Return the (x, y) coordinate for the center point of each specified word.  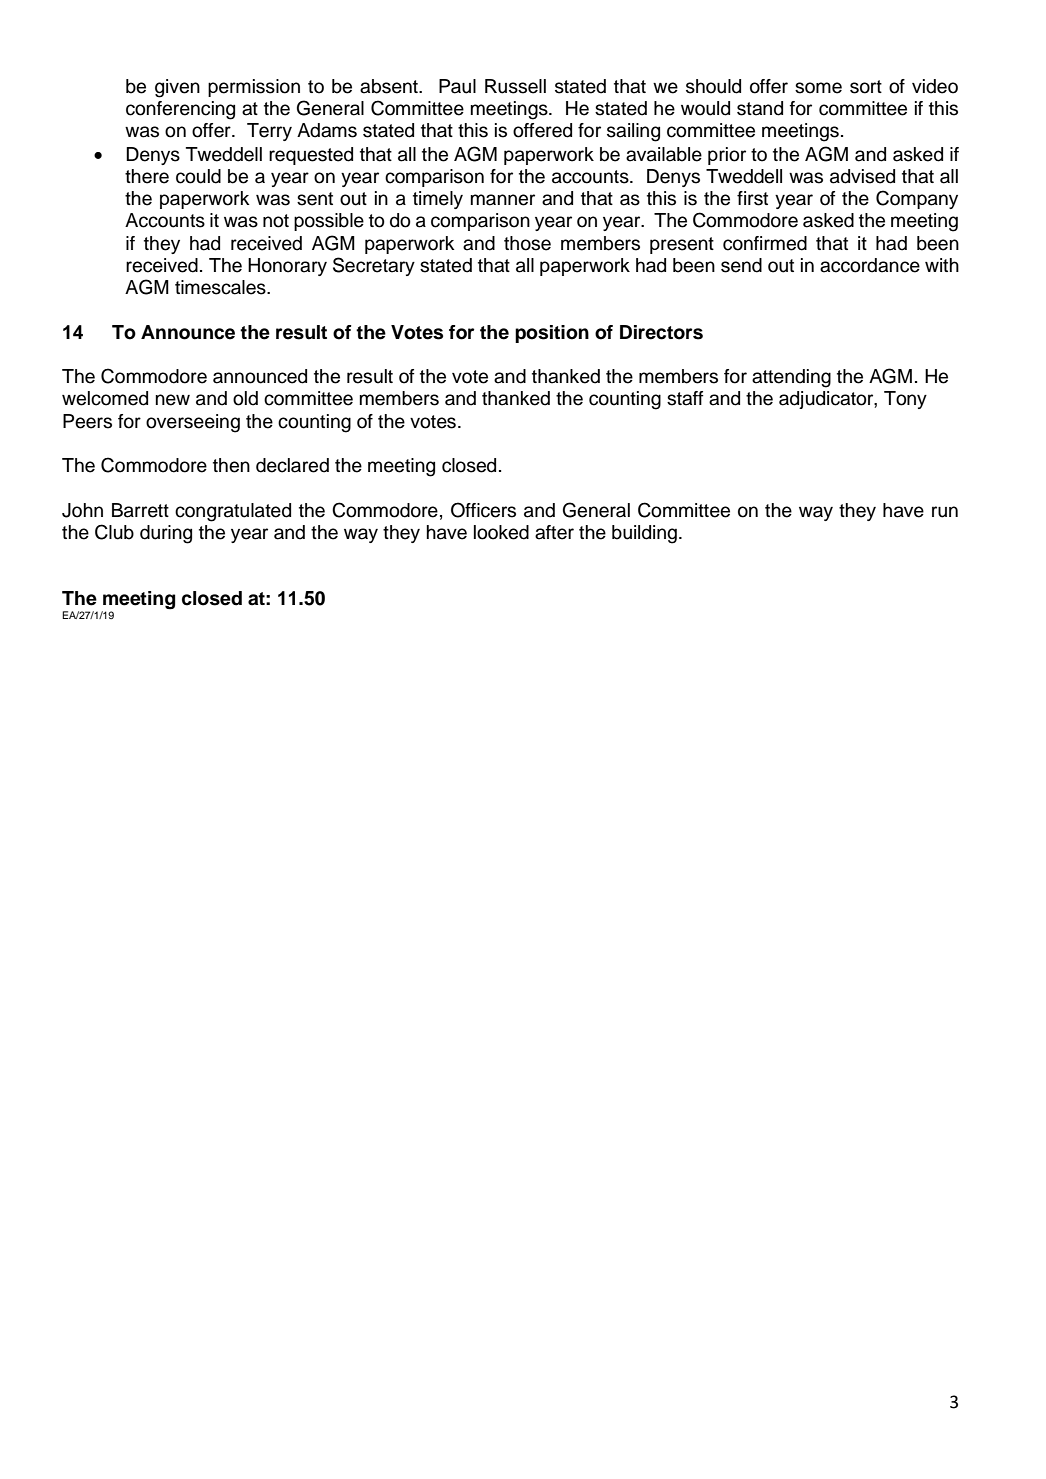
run (945, 512)
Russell (515, 86)
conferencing (180, 110)
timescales (221, 287)
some (818, 88)
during (166, 534)
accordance (870, 265)
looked (501, 532)
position (552, 334)
